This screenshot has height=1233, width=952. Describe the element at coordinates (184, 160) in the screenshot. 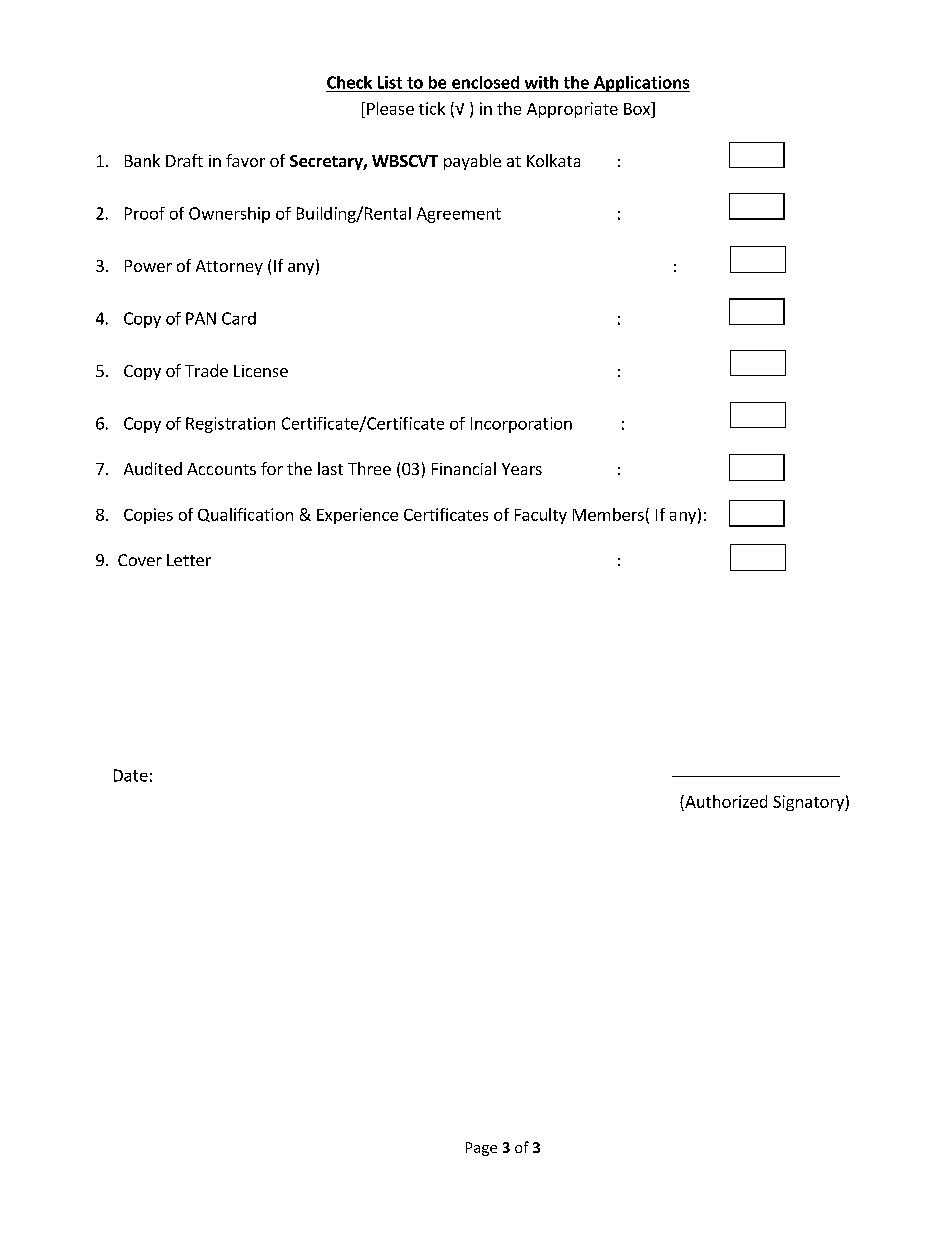

I see `Draft` at that location.
